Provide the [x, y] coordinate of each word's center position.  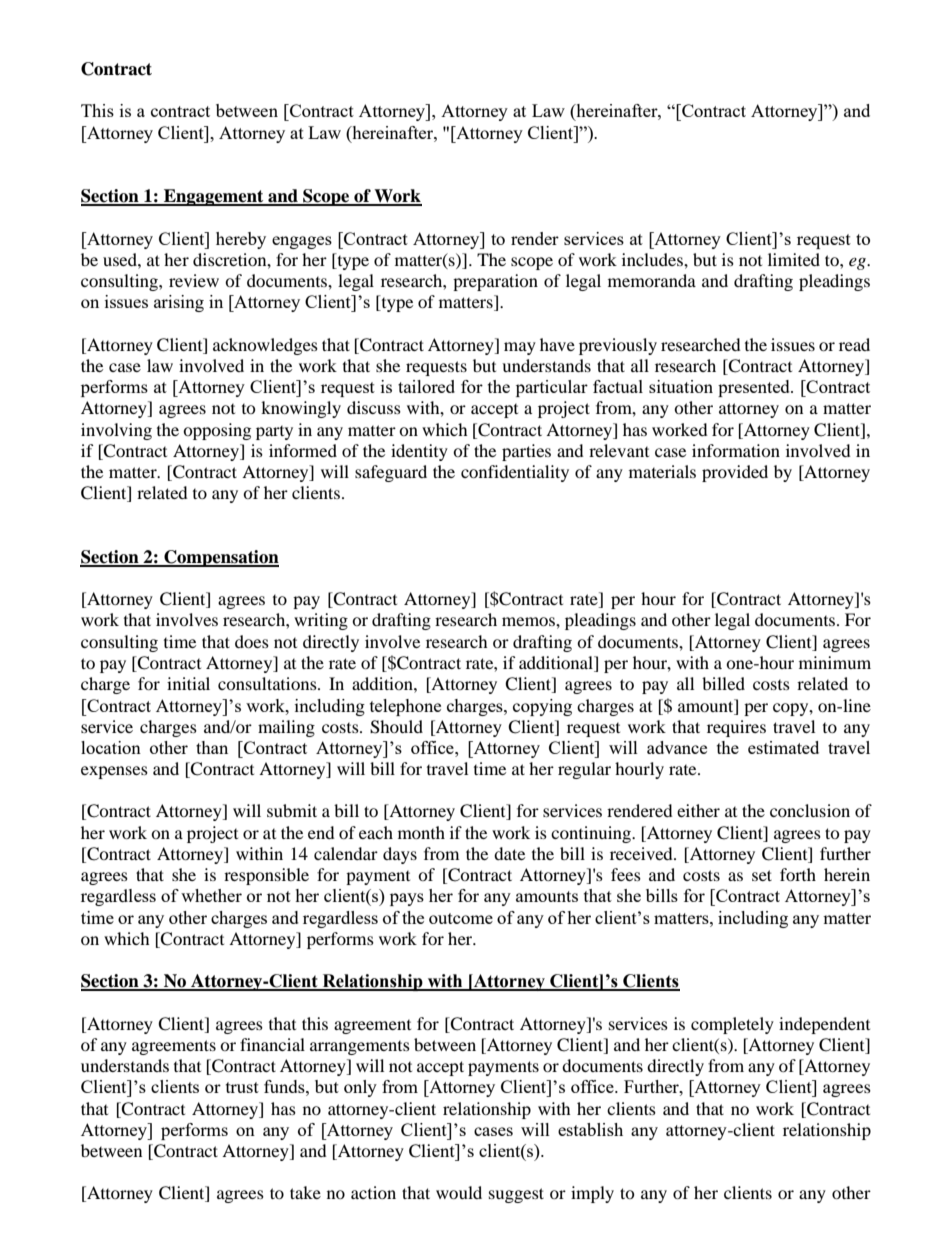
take [305, 1192]
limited [794, 259]
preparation [495, 282]
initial [188, 683]
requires [736, 728]
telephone [405, 707]
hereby [241, 240]
